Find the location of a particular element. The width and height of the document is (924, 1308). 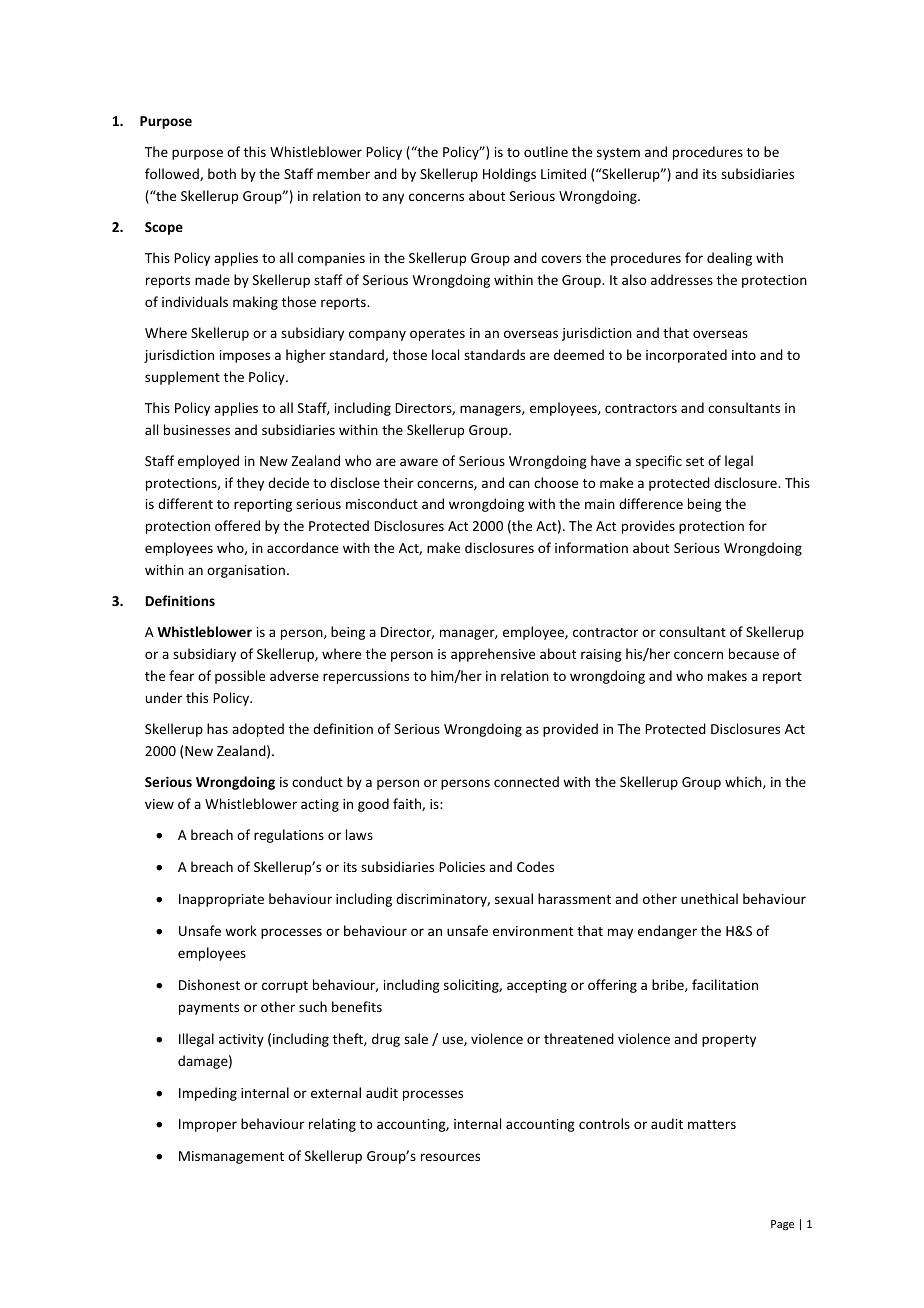

because is located at coordinates (754, 653).
